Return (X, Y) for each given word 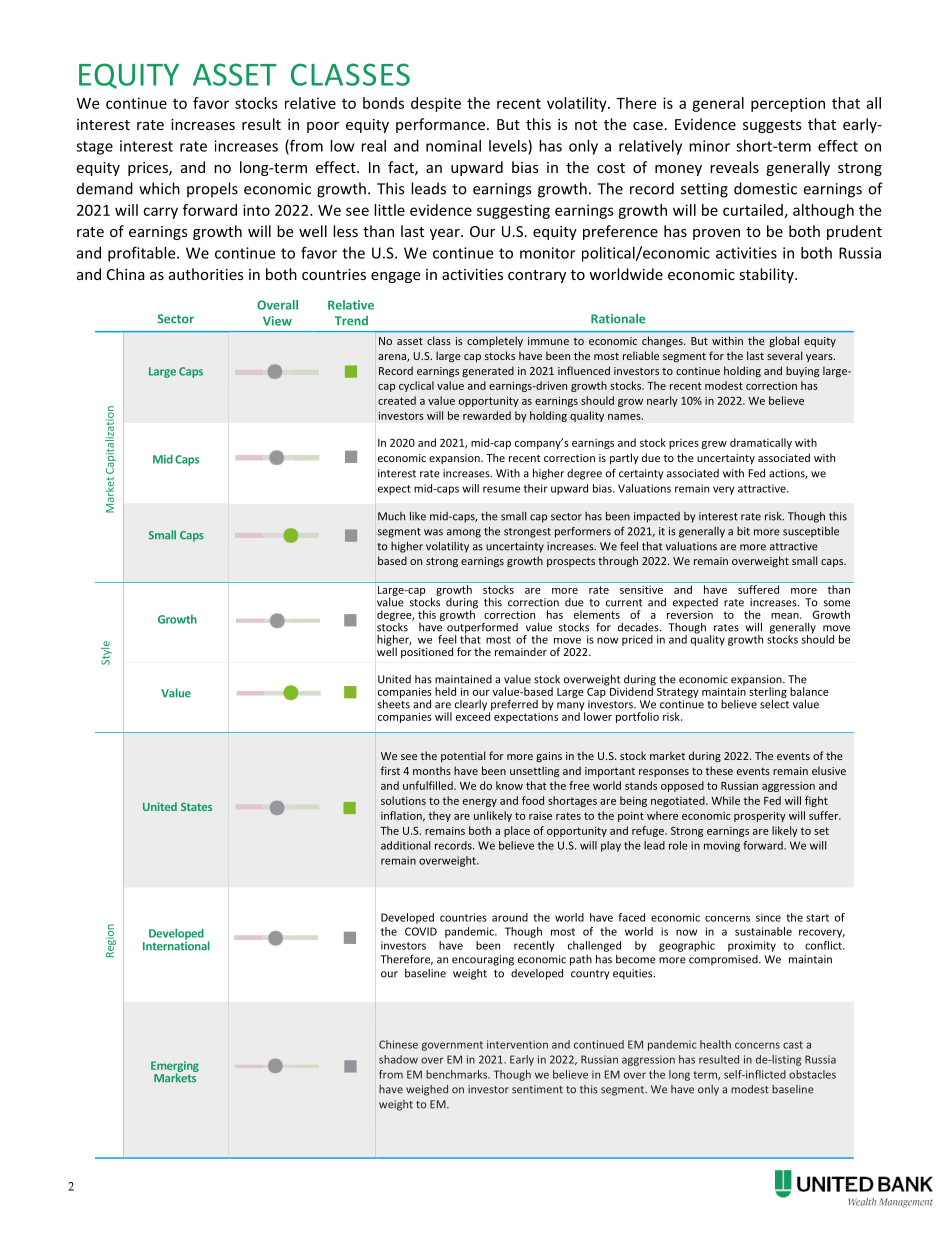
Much (391, 516)
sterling (768, 692)
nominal (453, 146)
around (510, 917)
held (445, 691)
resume (501, 489)
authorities (206, 274)
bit (743, 531)
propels (212, 190)
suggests (772, 126)
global (784, 341)
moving (722, 846)
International (176, 945)
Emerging (175, 1067)
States (196, 807)
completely (495, 341)
